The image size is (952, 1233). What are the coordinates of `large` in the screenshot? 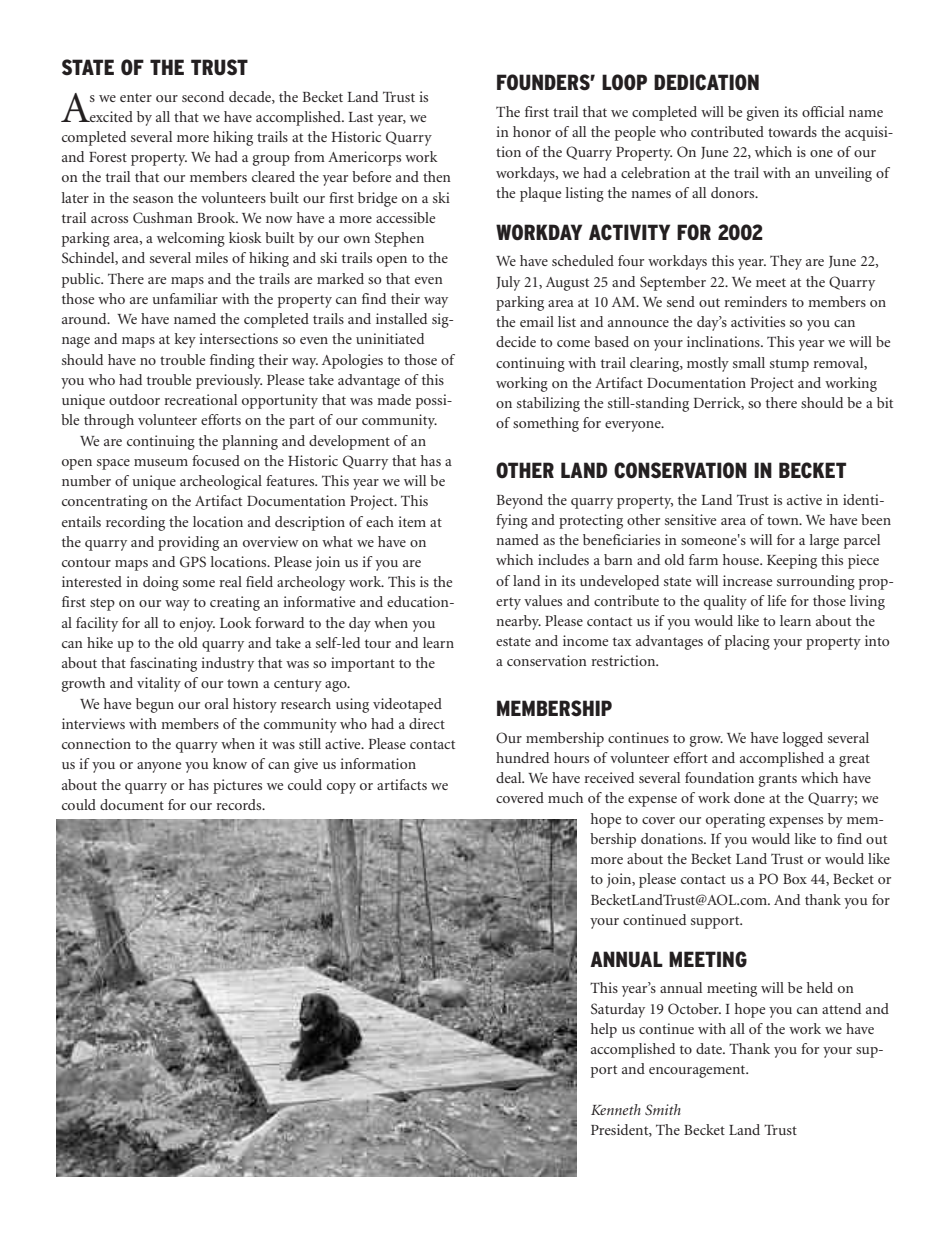 It's located at (824, 541).
